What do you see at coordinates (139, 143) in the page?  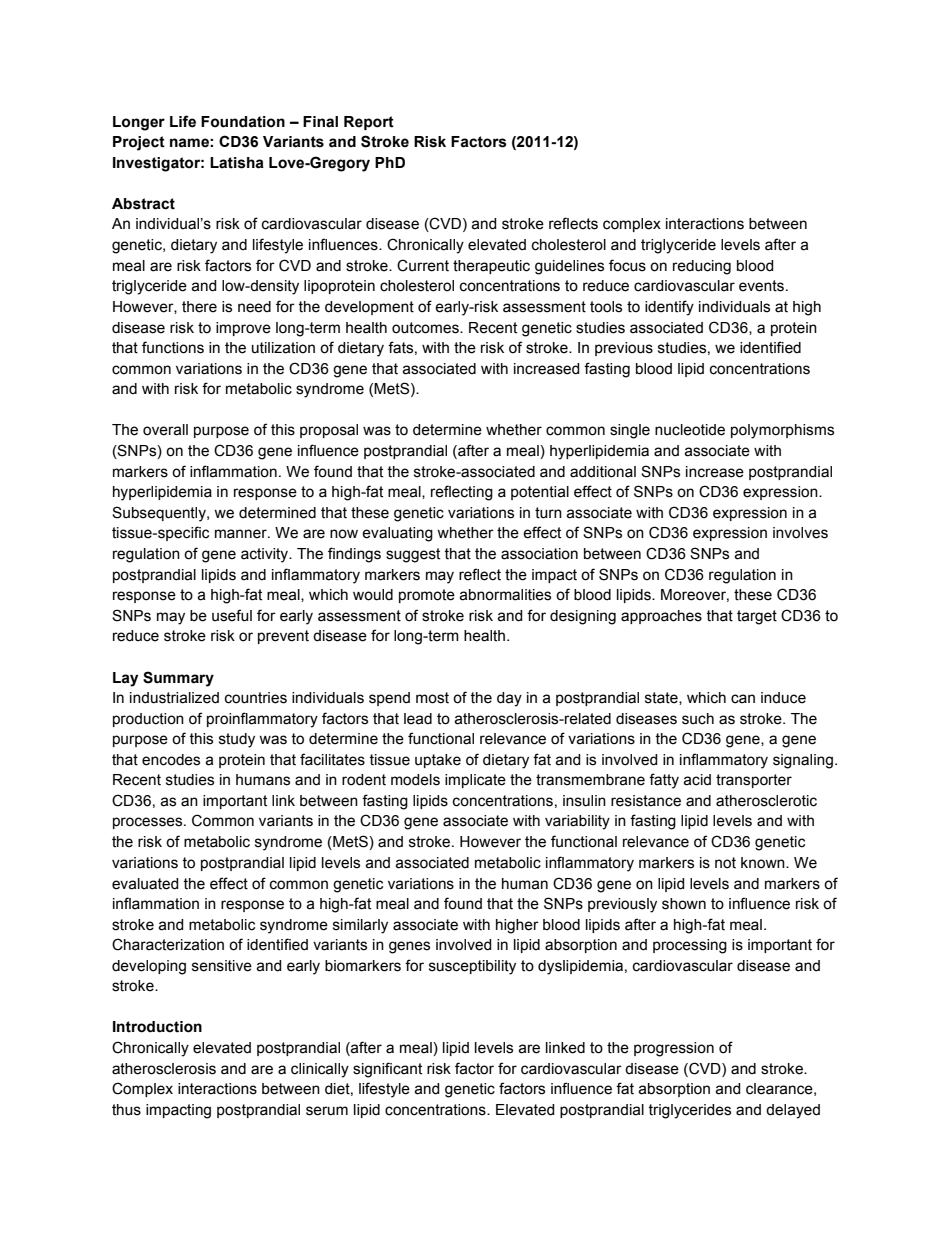 I see `Project` at bounding box center [139, 143].
